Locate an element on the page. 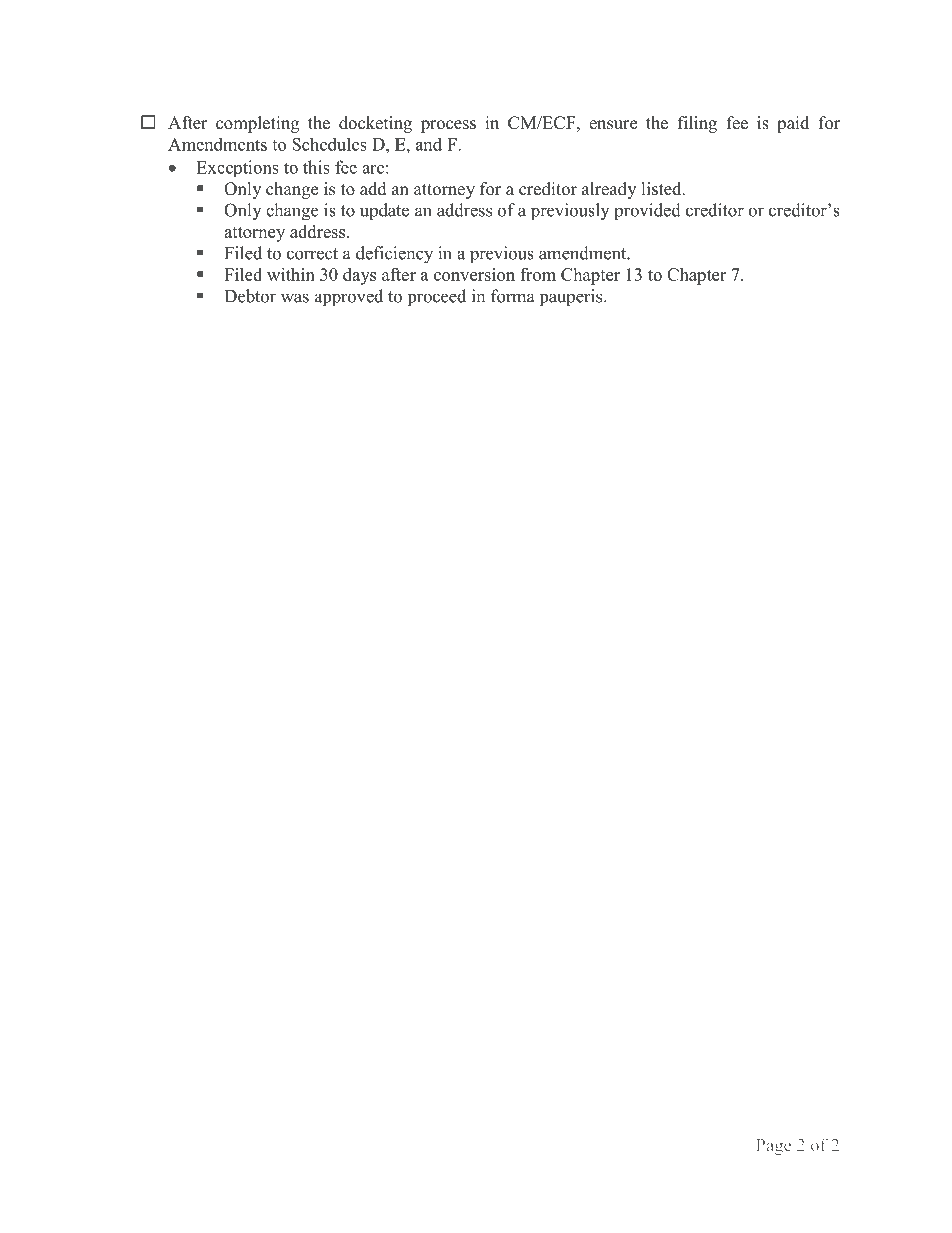 The height and width of the image is (1233, 952). this is located at coordinates (316, 167).
